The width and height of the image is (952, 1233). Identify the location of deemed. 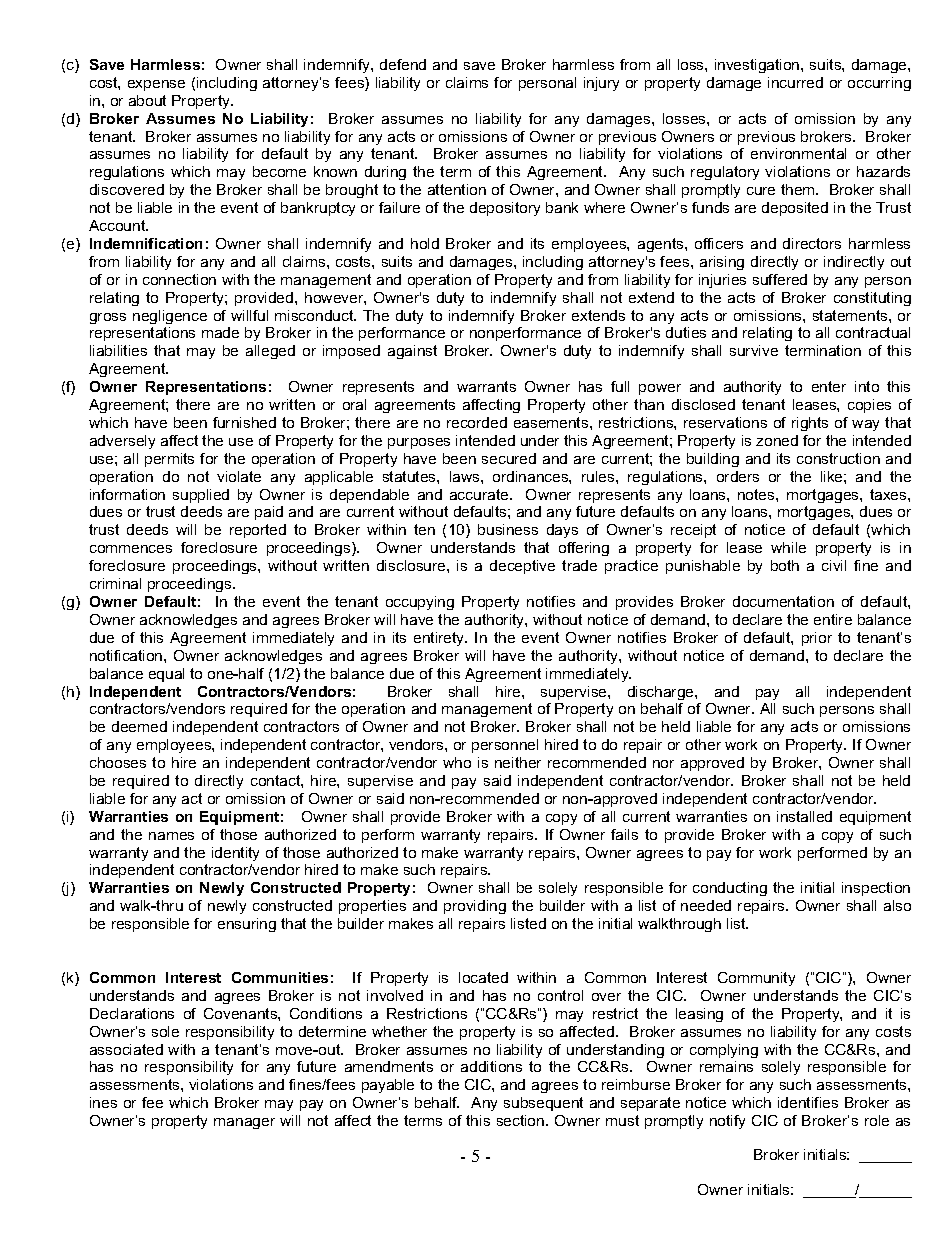
(139, 726).
